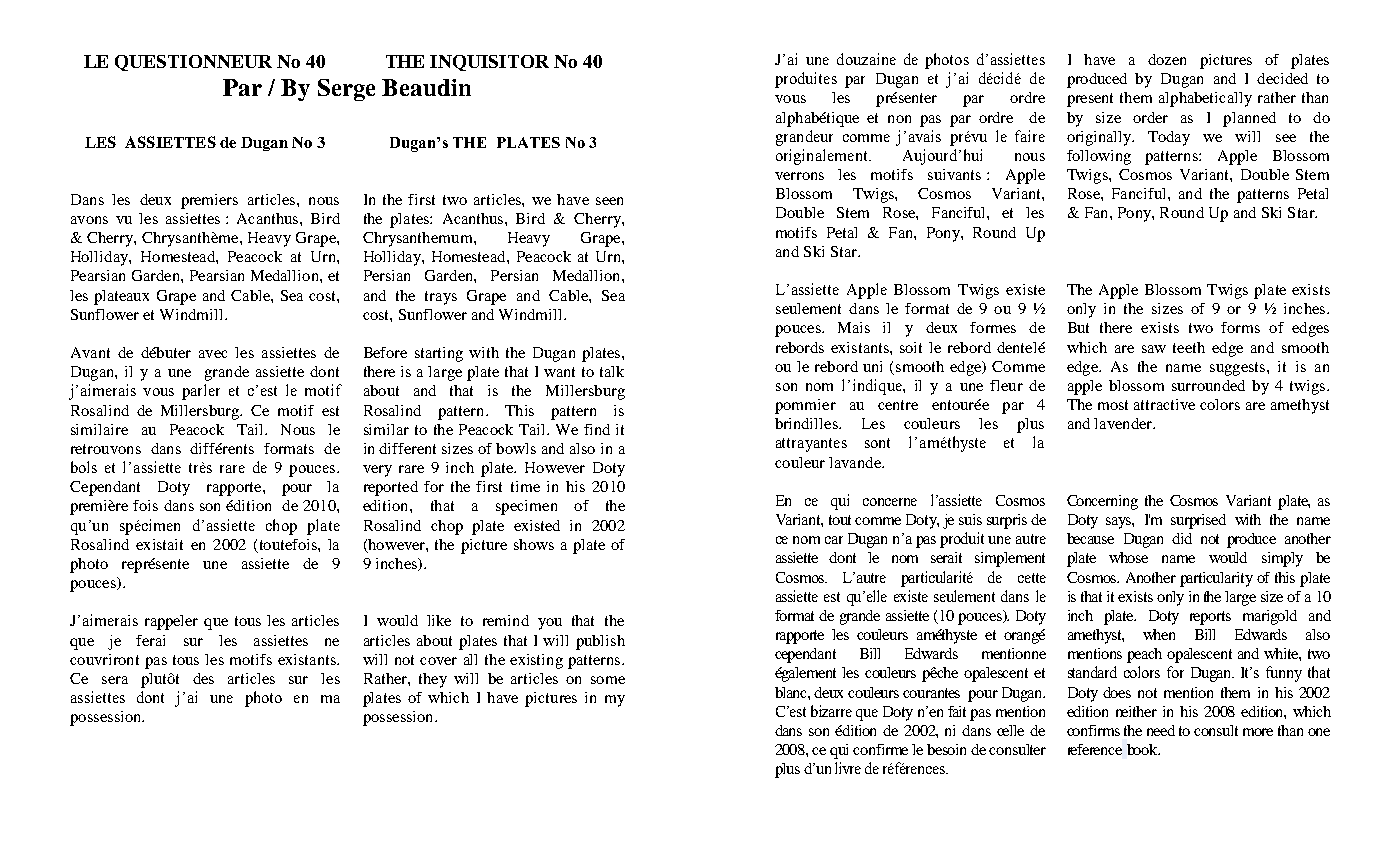 The width and height of the screenshot is (1400, 850). Describe the element at coordinates (1240, 327) in the screenshot. I see `forms` at that location.
